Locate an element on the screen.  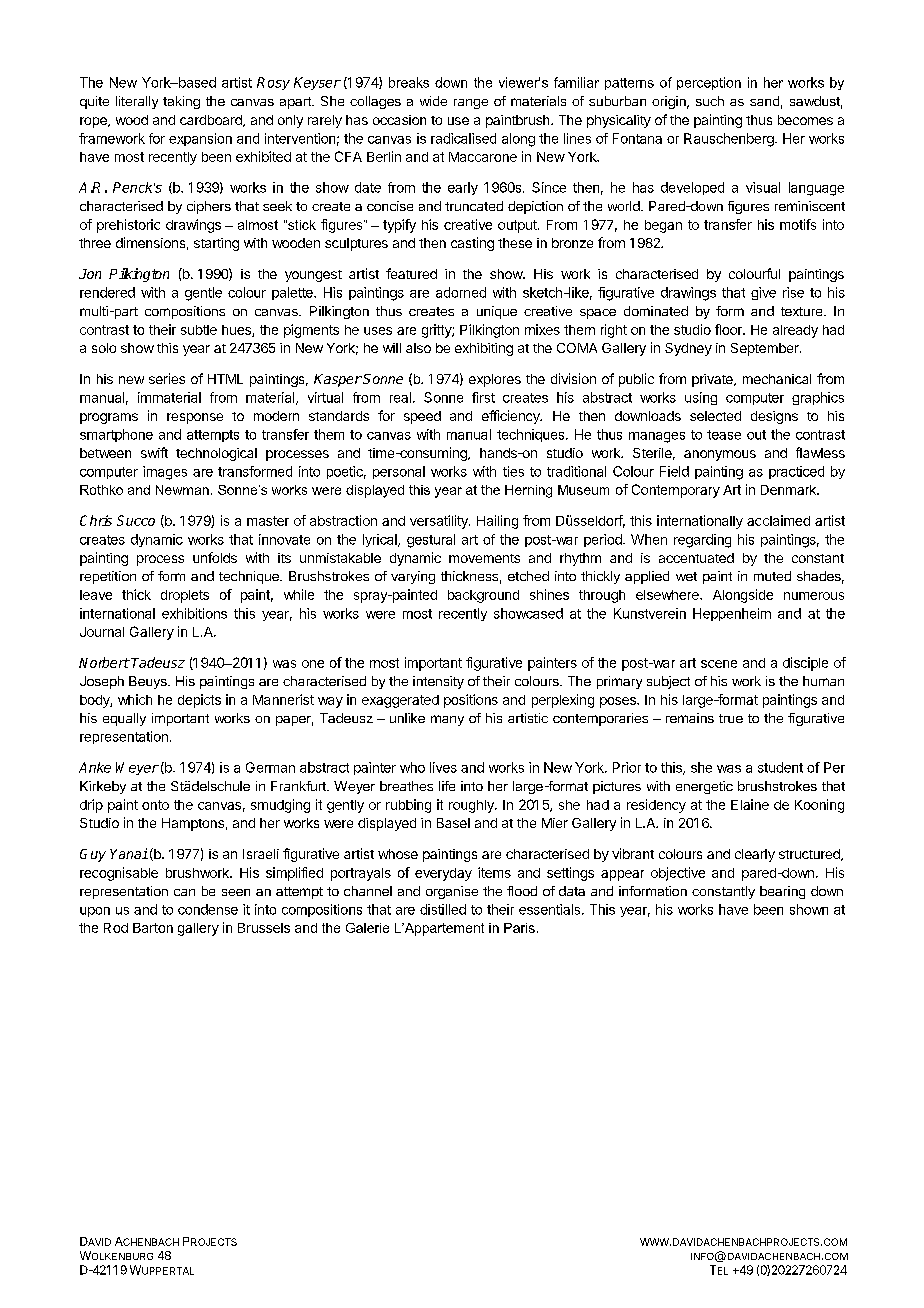
scene is located at coordinates (719, 664).
